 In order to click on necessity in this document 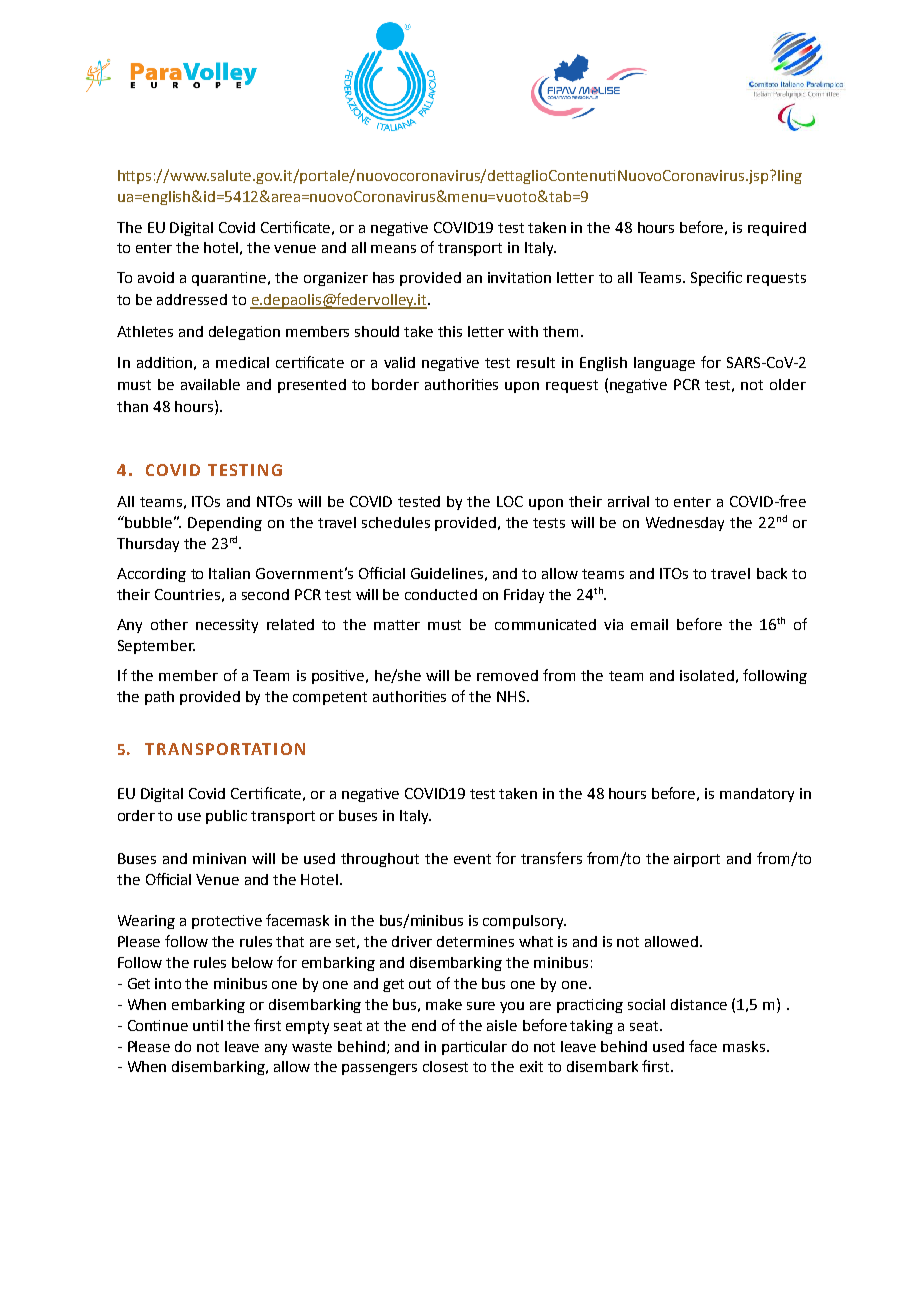, I will do `click(227, 626)`.
